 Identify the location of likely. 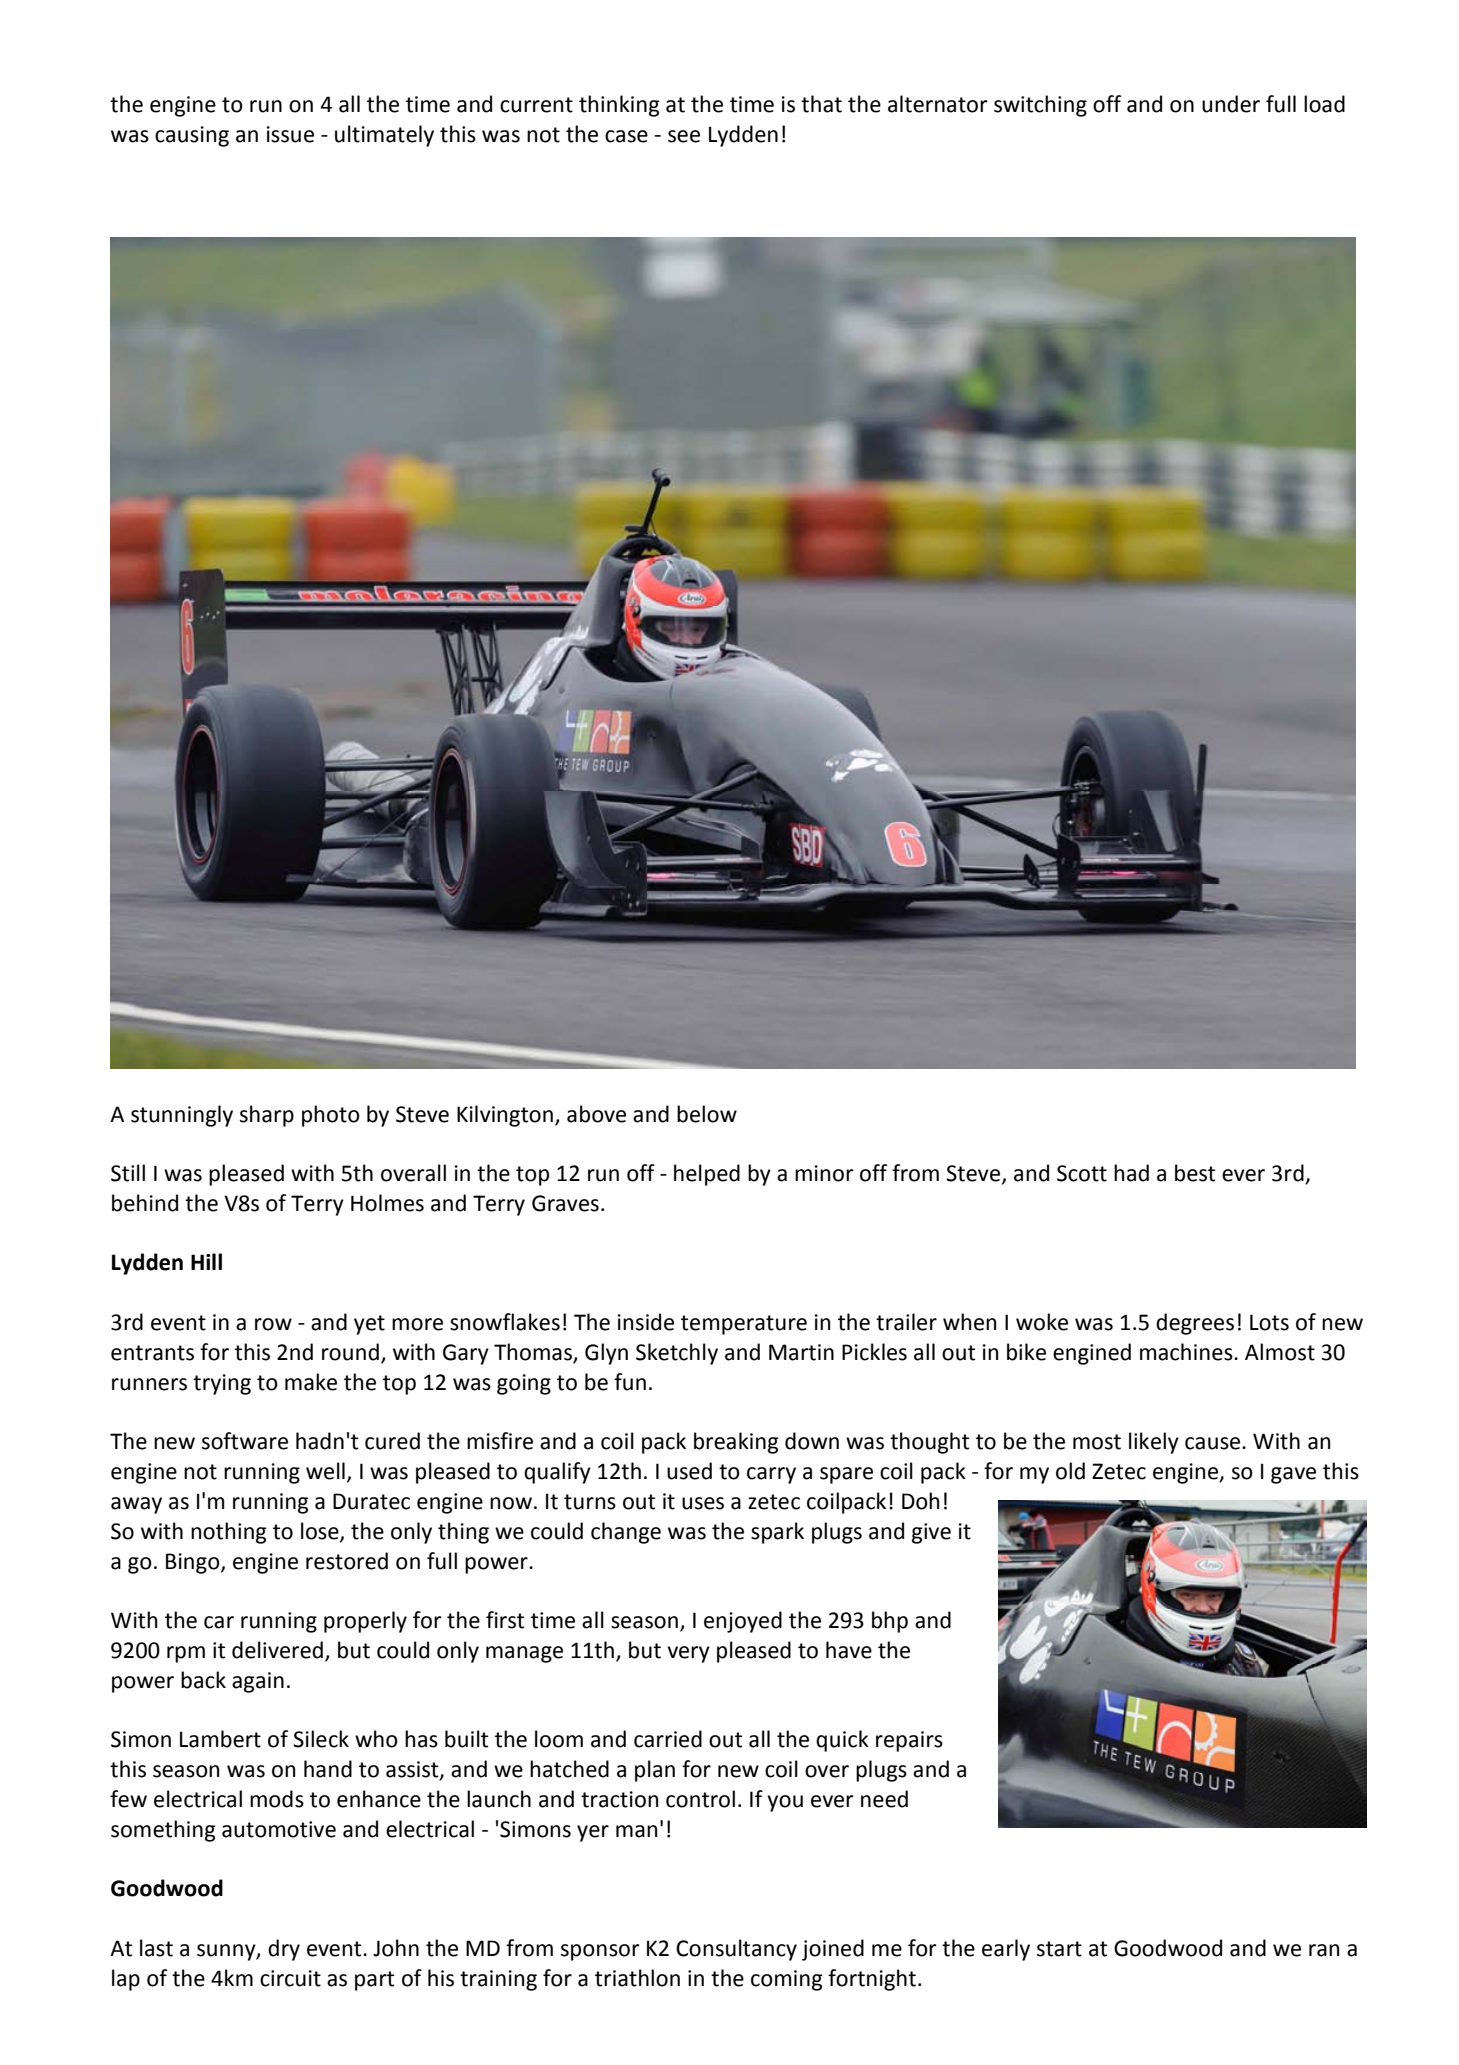
(1154, 1443).
